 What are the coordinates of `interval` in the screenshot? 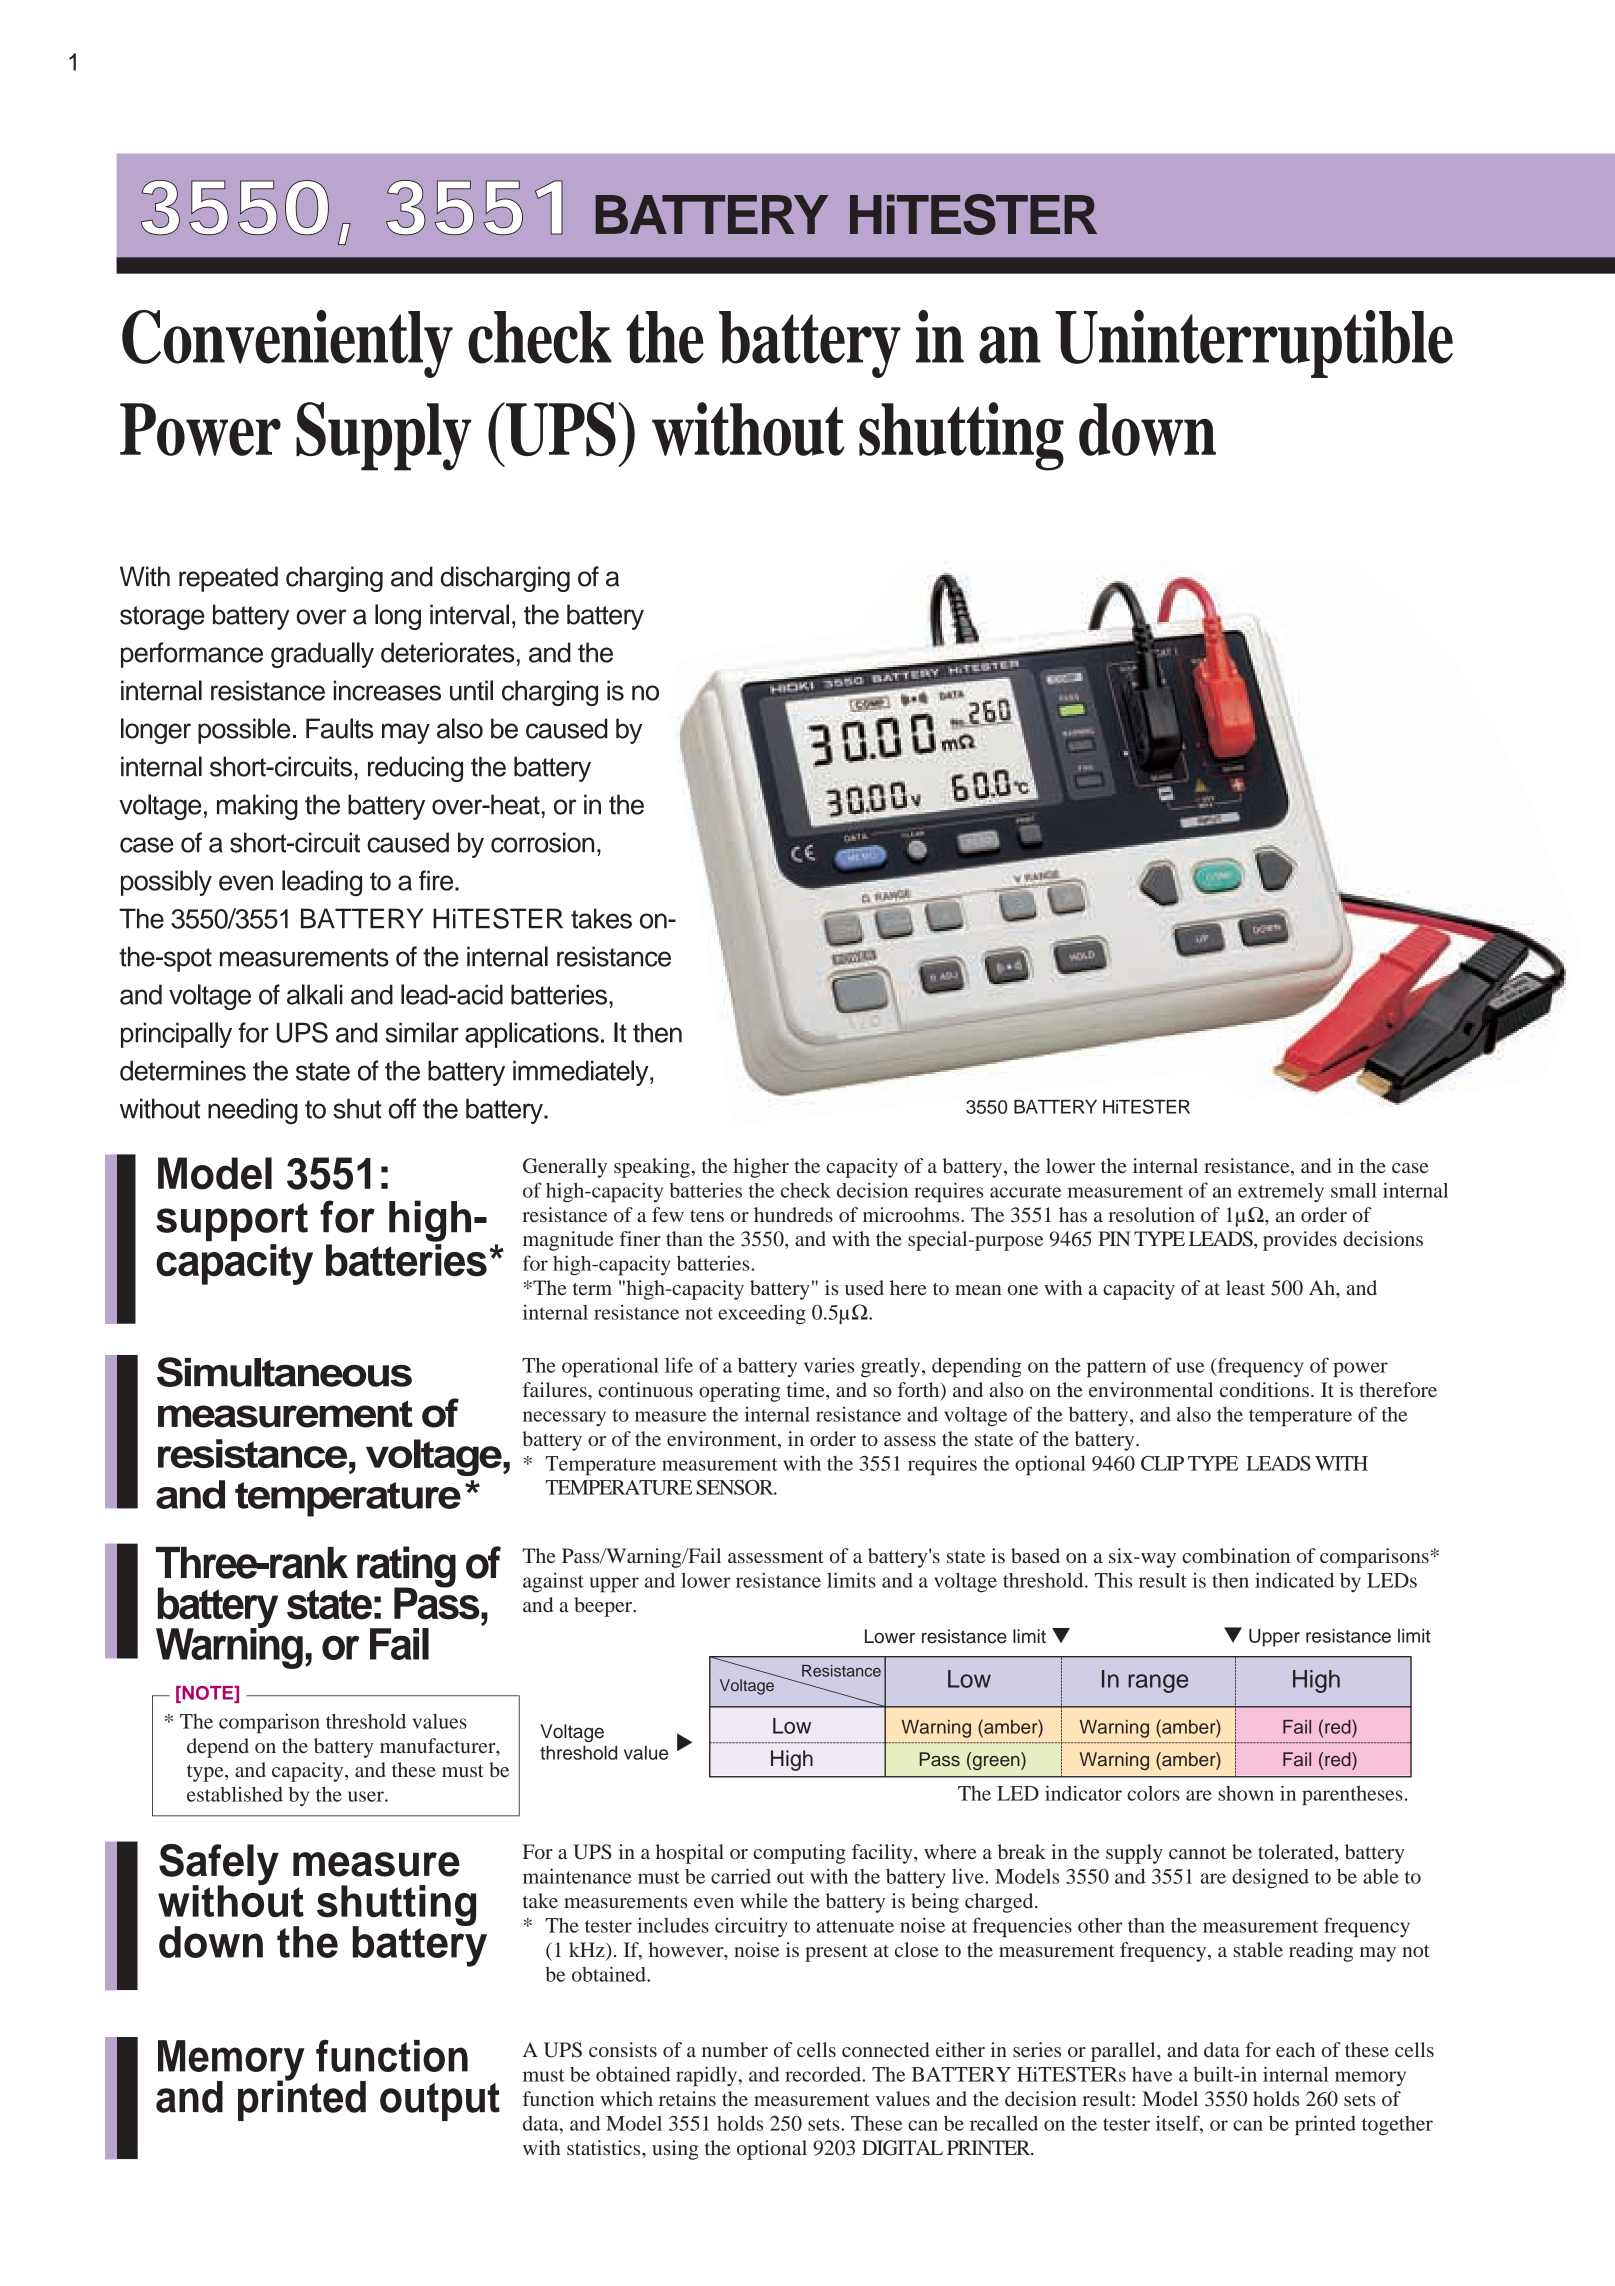 It's located at (469, 614).
